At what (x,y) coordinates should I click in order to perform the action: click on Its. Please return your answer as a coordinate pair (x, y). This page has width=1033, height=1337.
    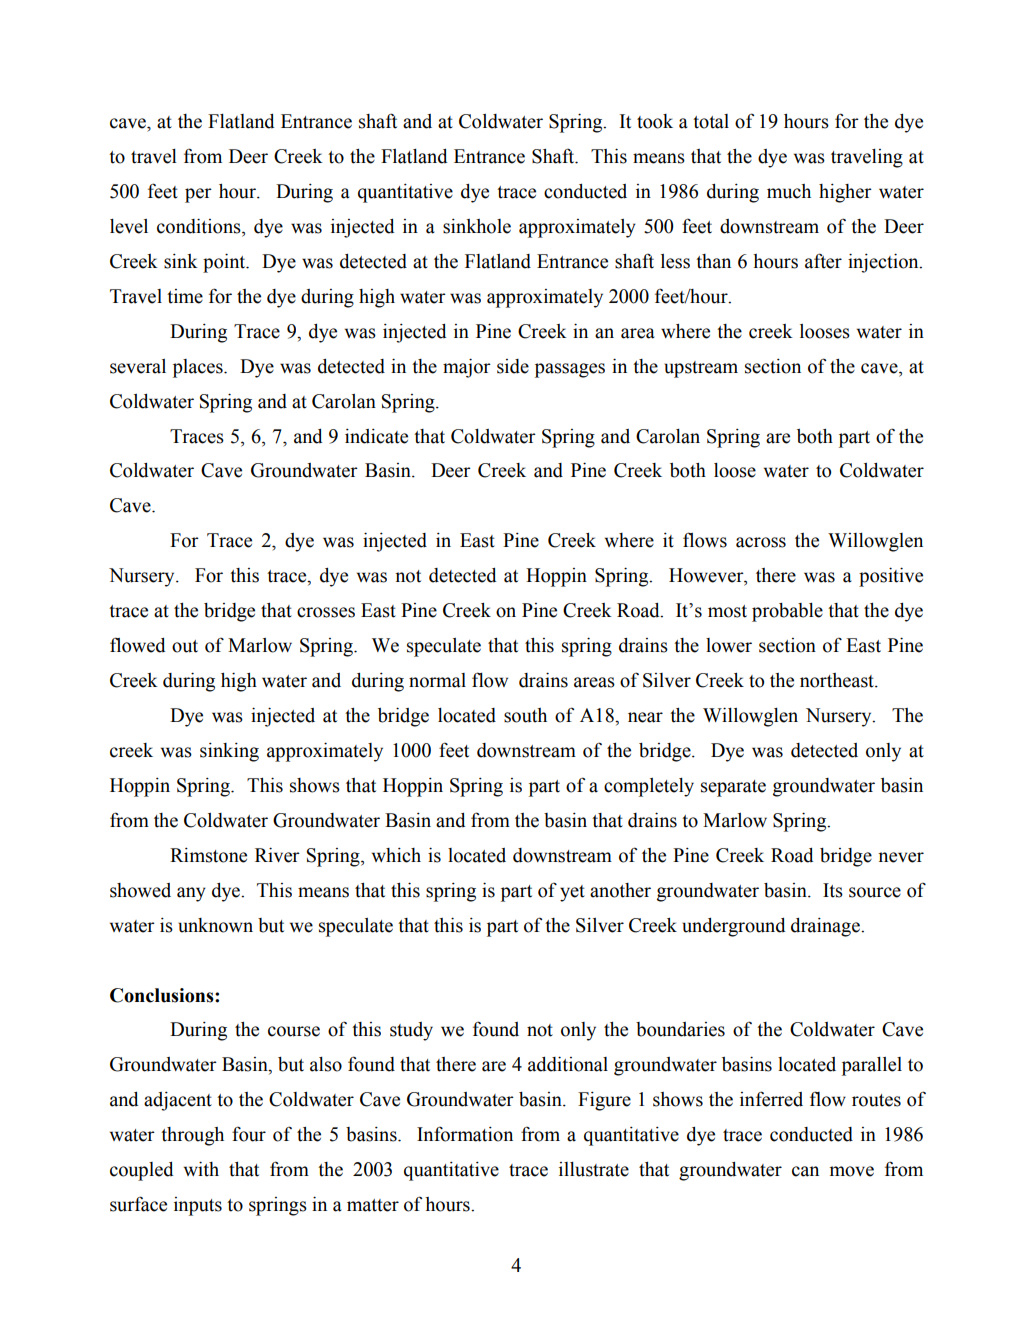
    Looking at the image, I should click on (833, 890).
